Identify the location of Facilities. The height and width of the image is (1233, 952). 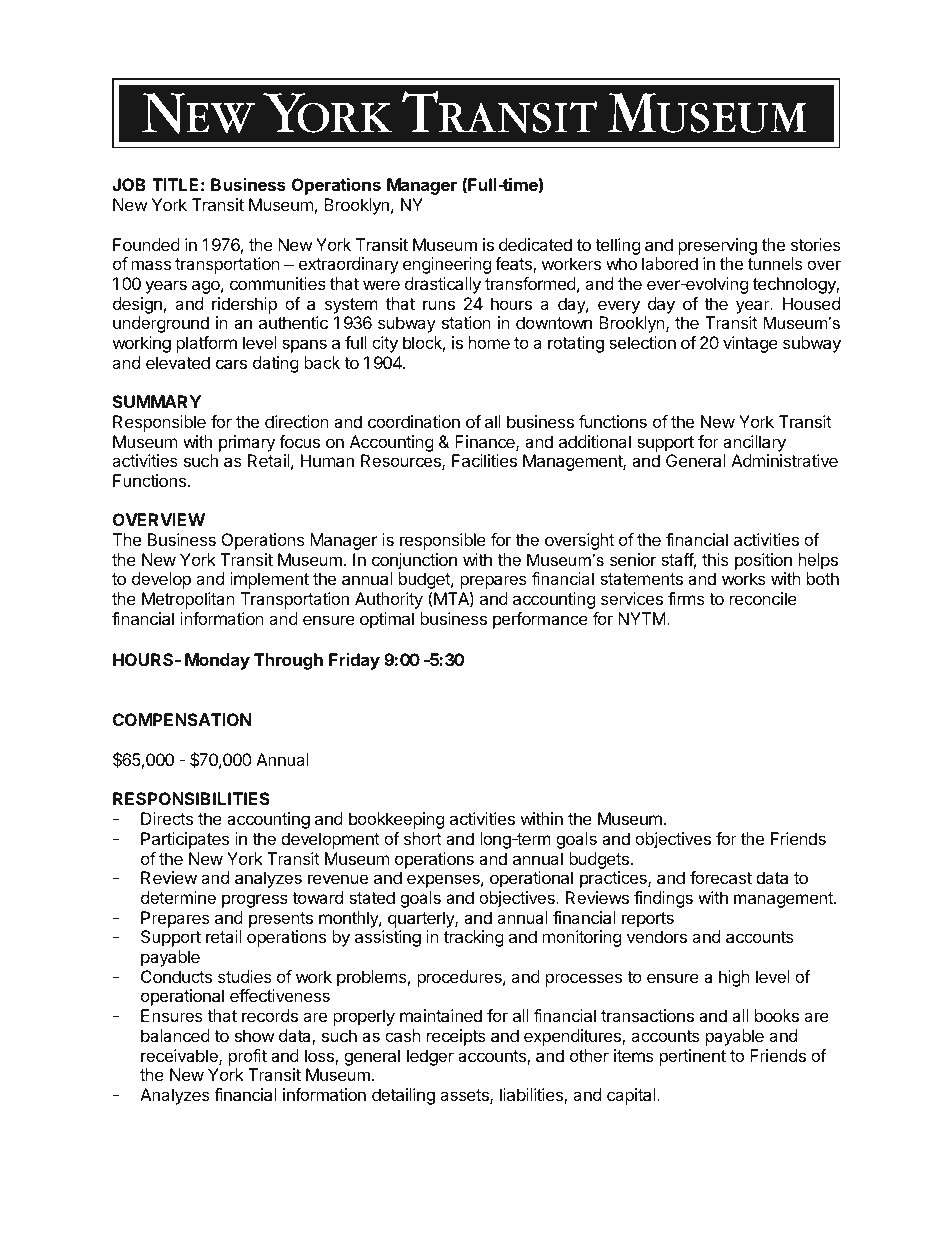
(484, 460).
